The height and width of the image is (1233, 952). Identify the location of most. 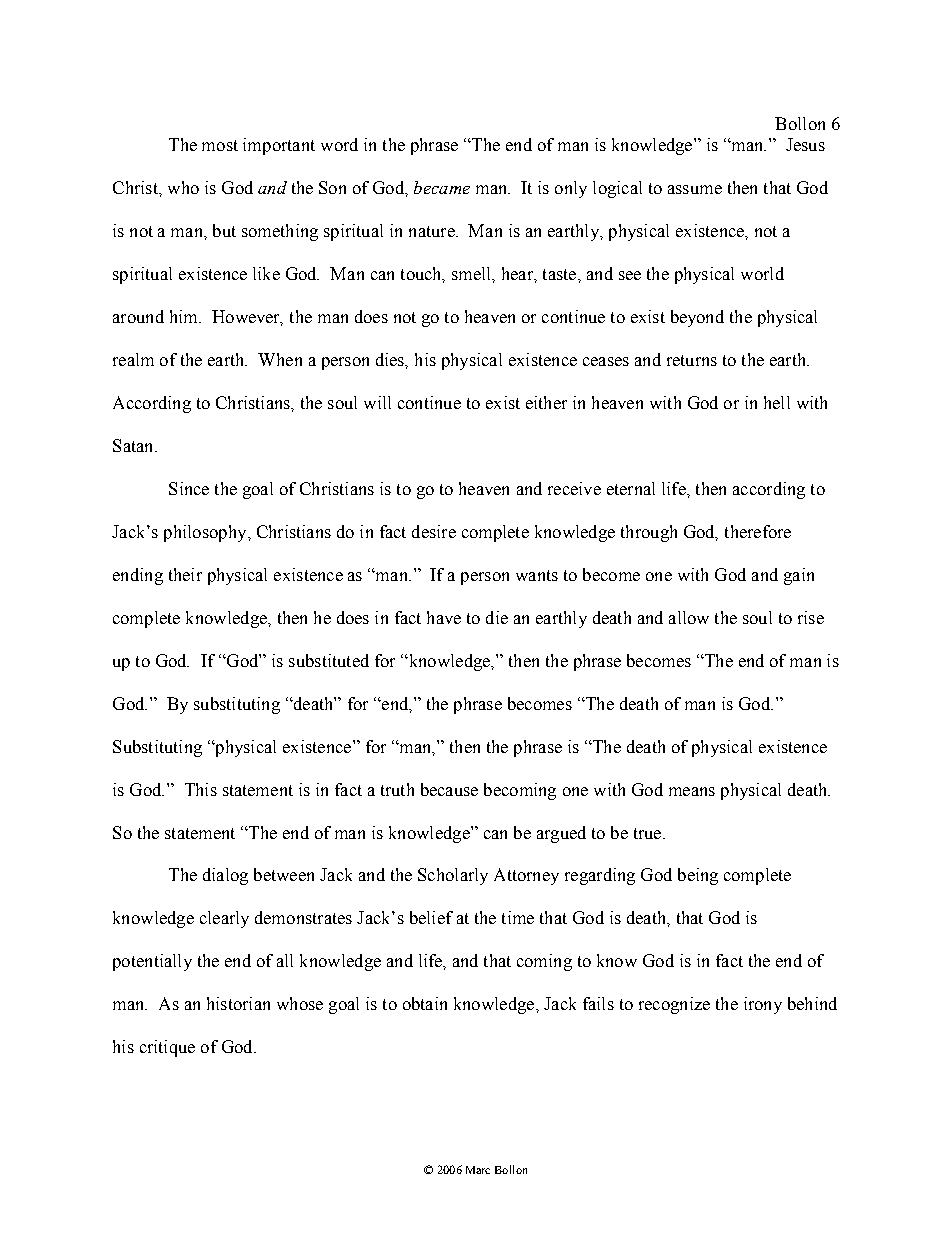
(220, 145).
